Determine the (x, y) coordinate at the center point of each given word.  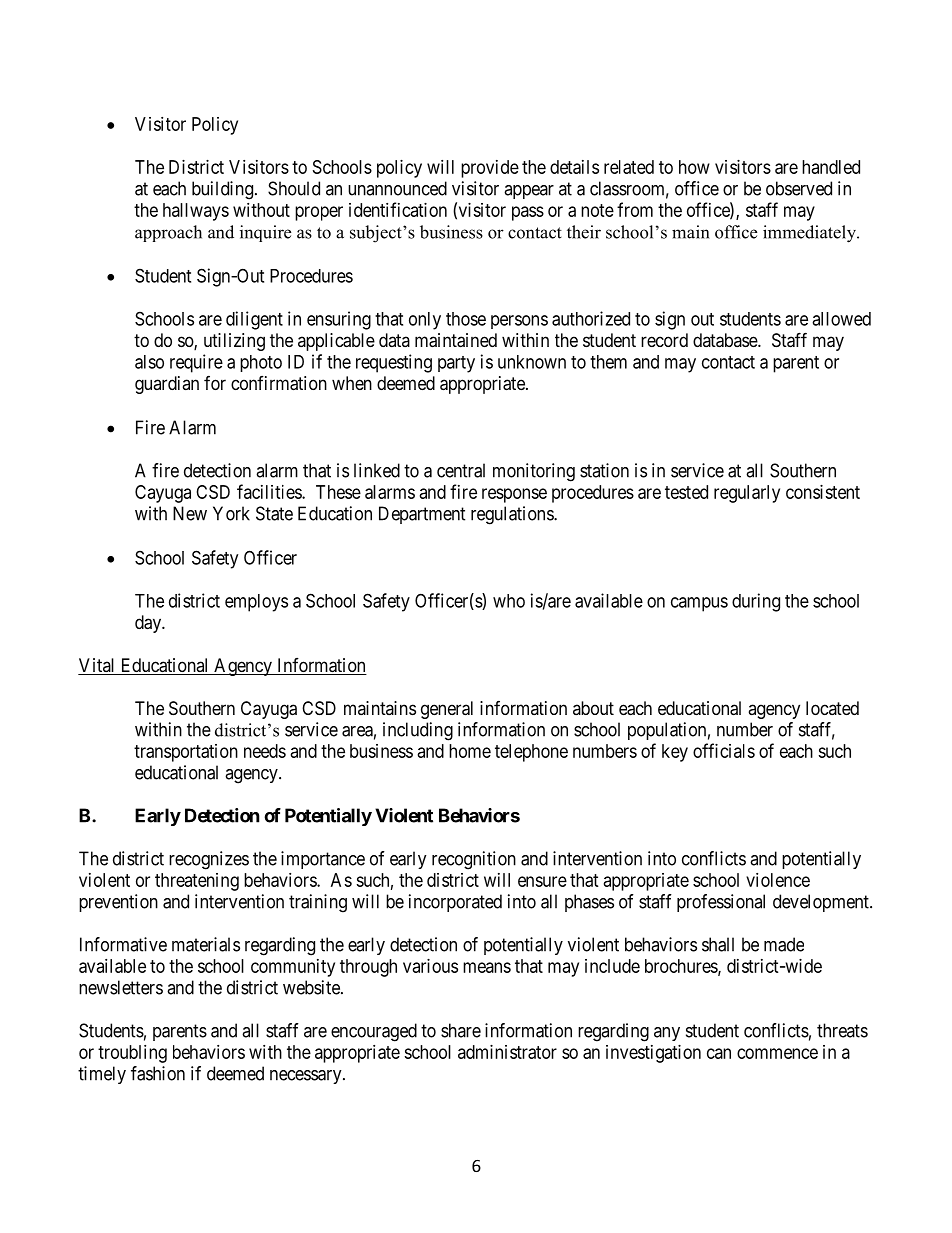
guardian (167, 385)
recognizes (209, 860)
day (149, 624)
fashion (158, 1073)
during (756, 602)
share (461, 1030)
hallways (196, 212)
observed (799, 188)
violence (778, 880)
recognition (474, 860)
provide (490, 169)
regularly (747, 494)
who (509, 601)
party (456, 364)
